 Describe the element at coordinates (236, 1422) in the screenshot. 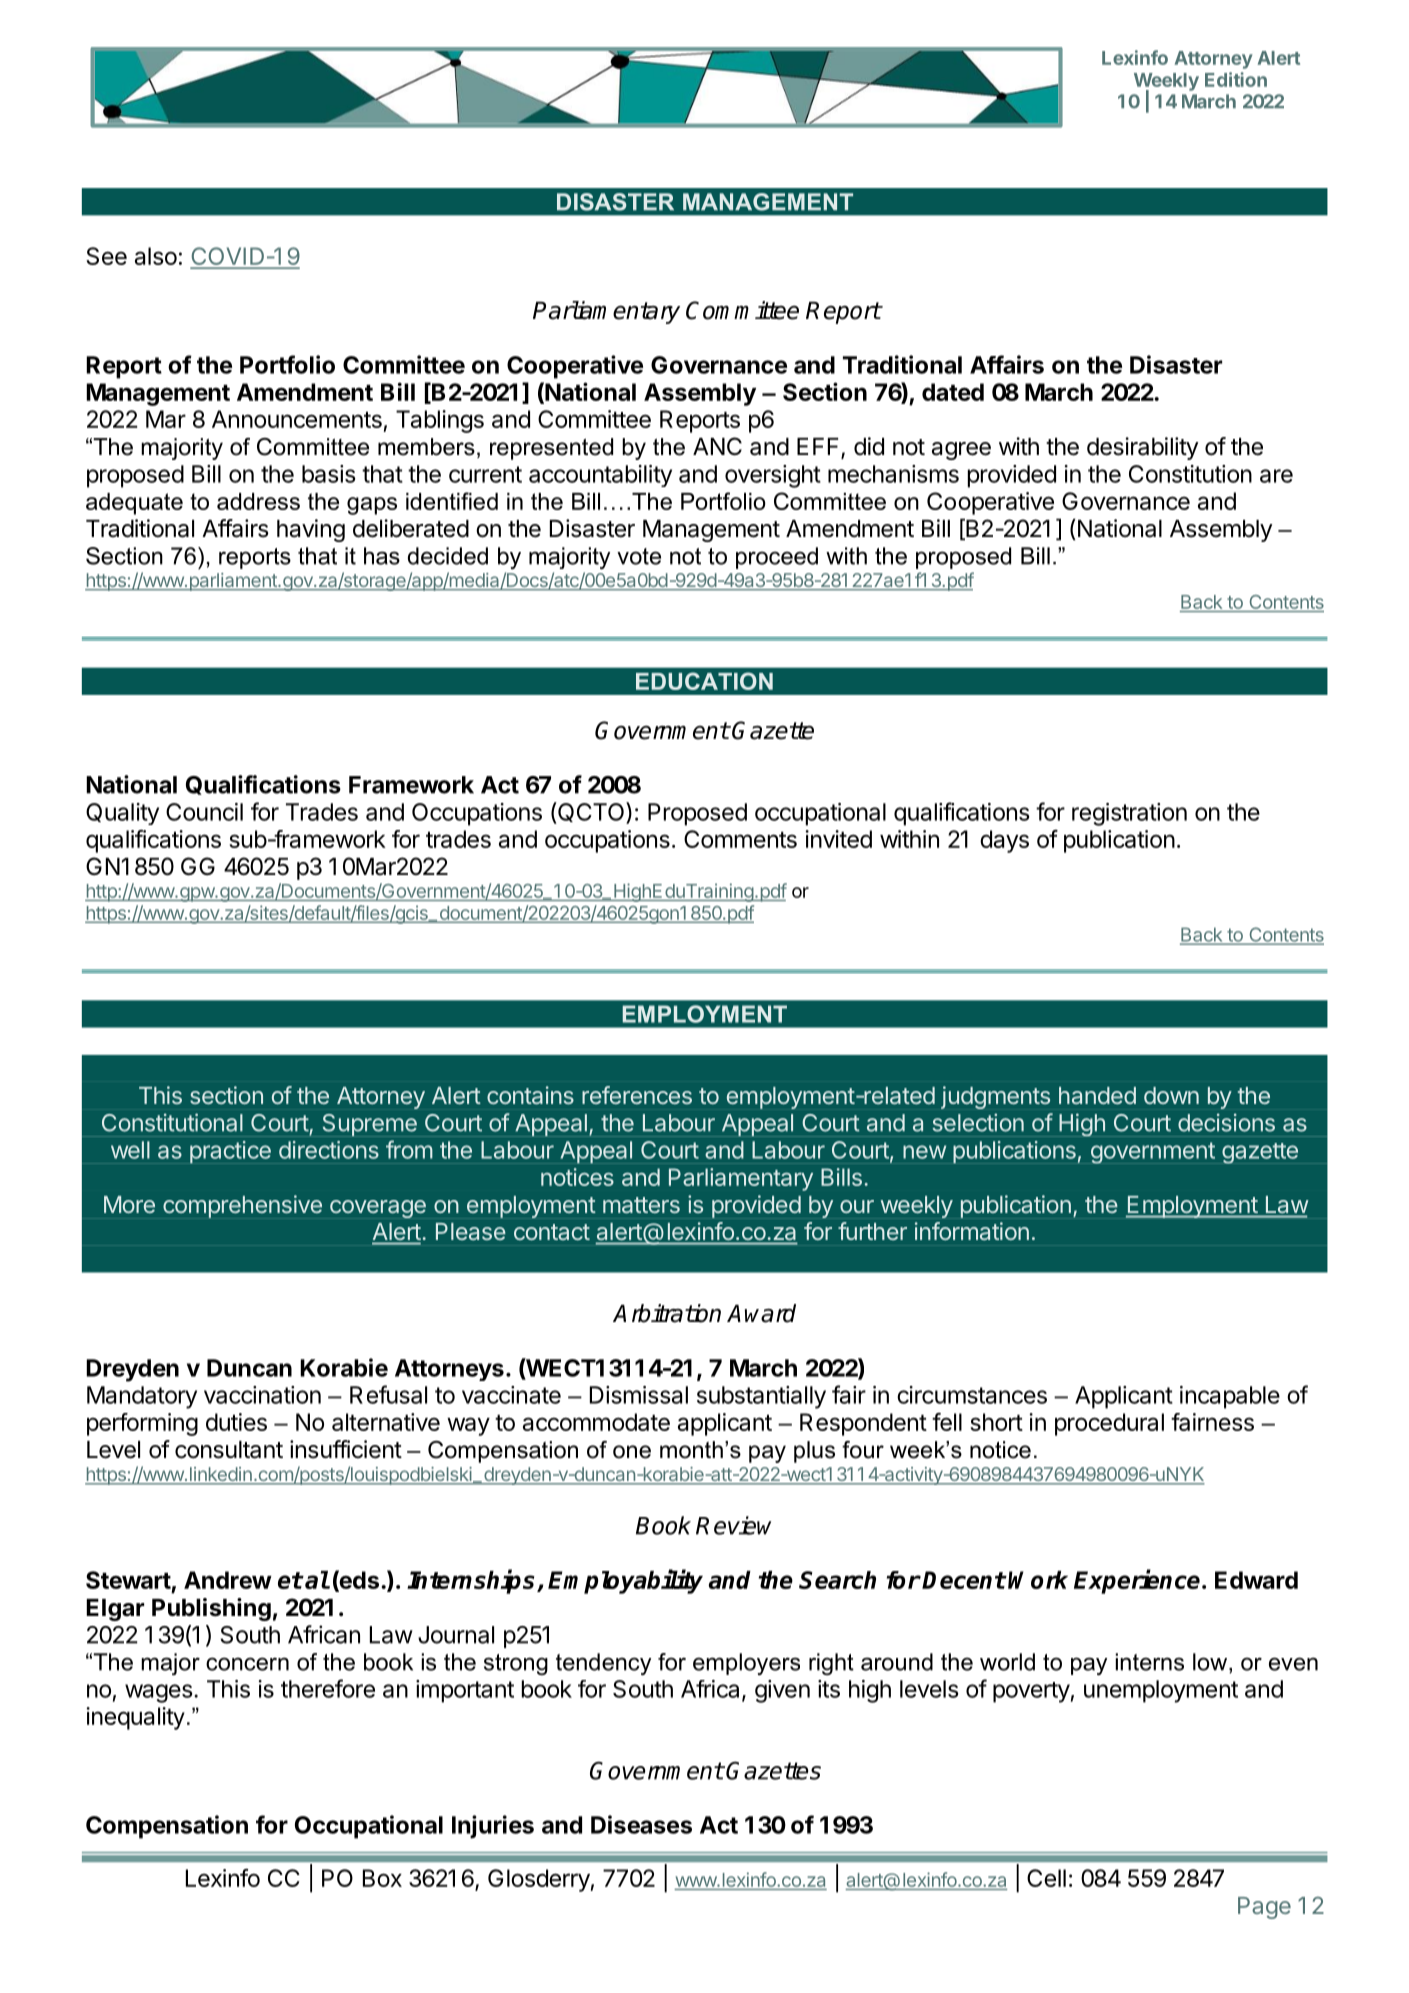

I see `duties` at that location.
